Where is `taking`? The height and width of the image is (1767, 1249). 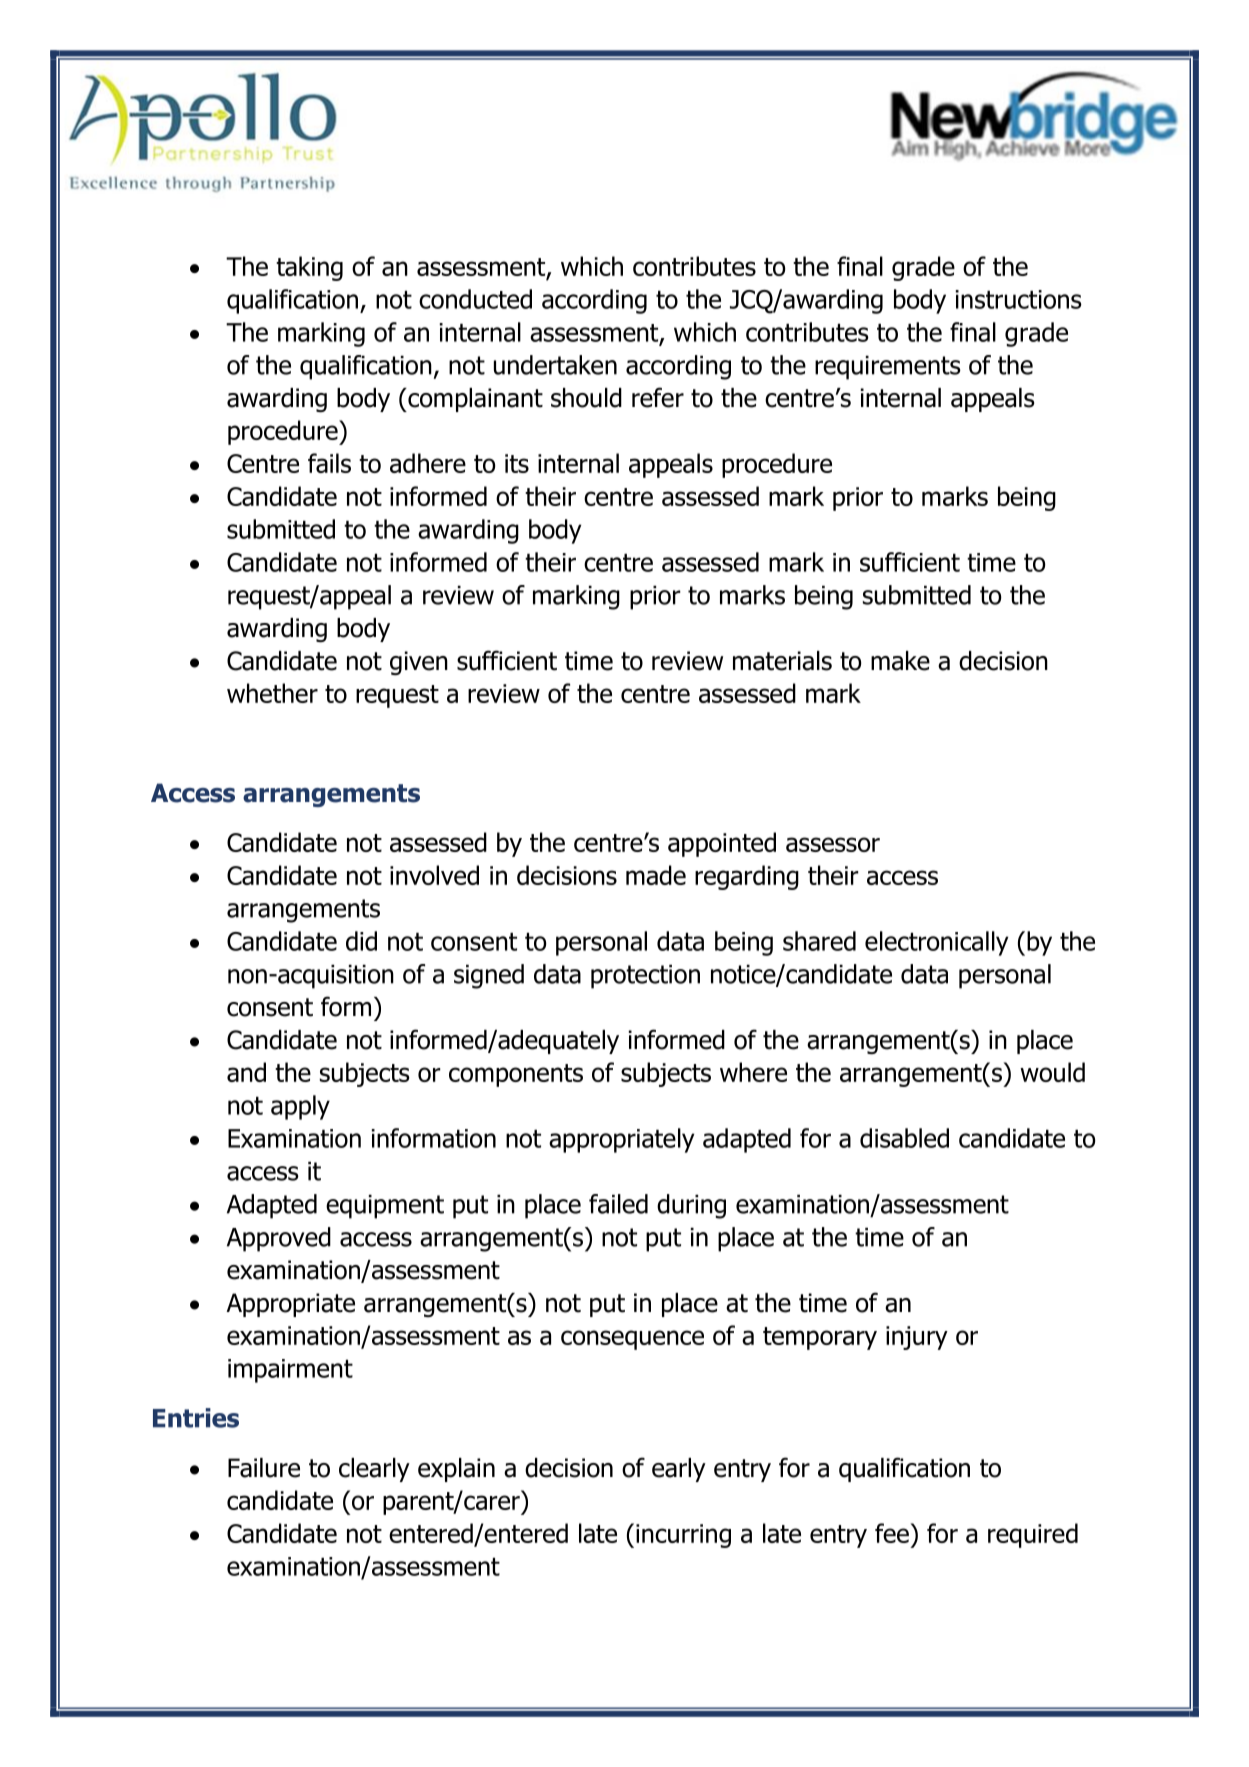
taking is located at coordinates (309, 268).
